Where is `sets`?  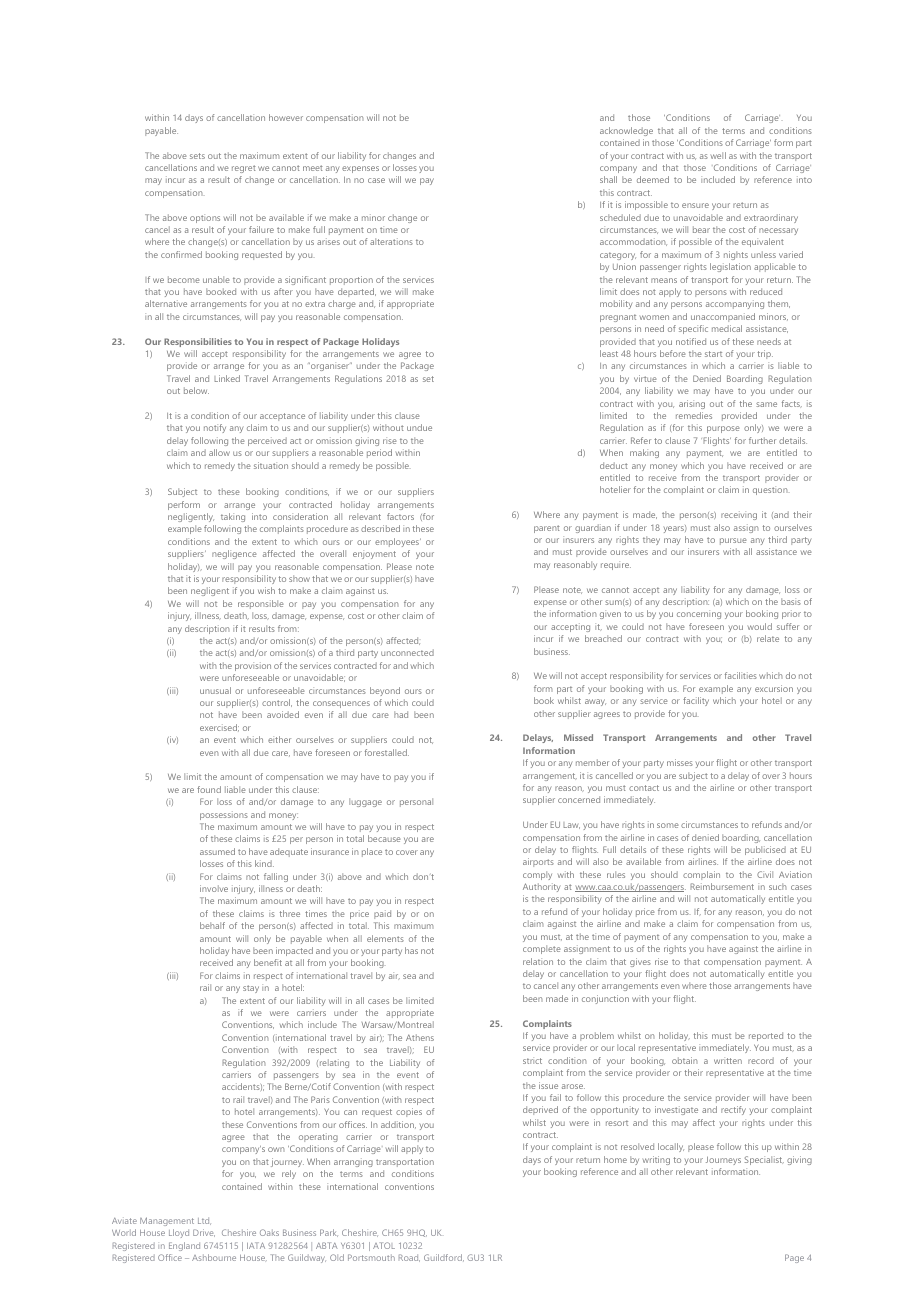 sets is located at coordinates (197, 156).
